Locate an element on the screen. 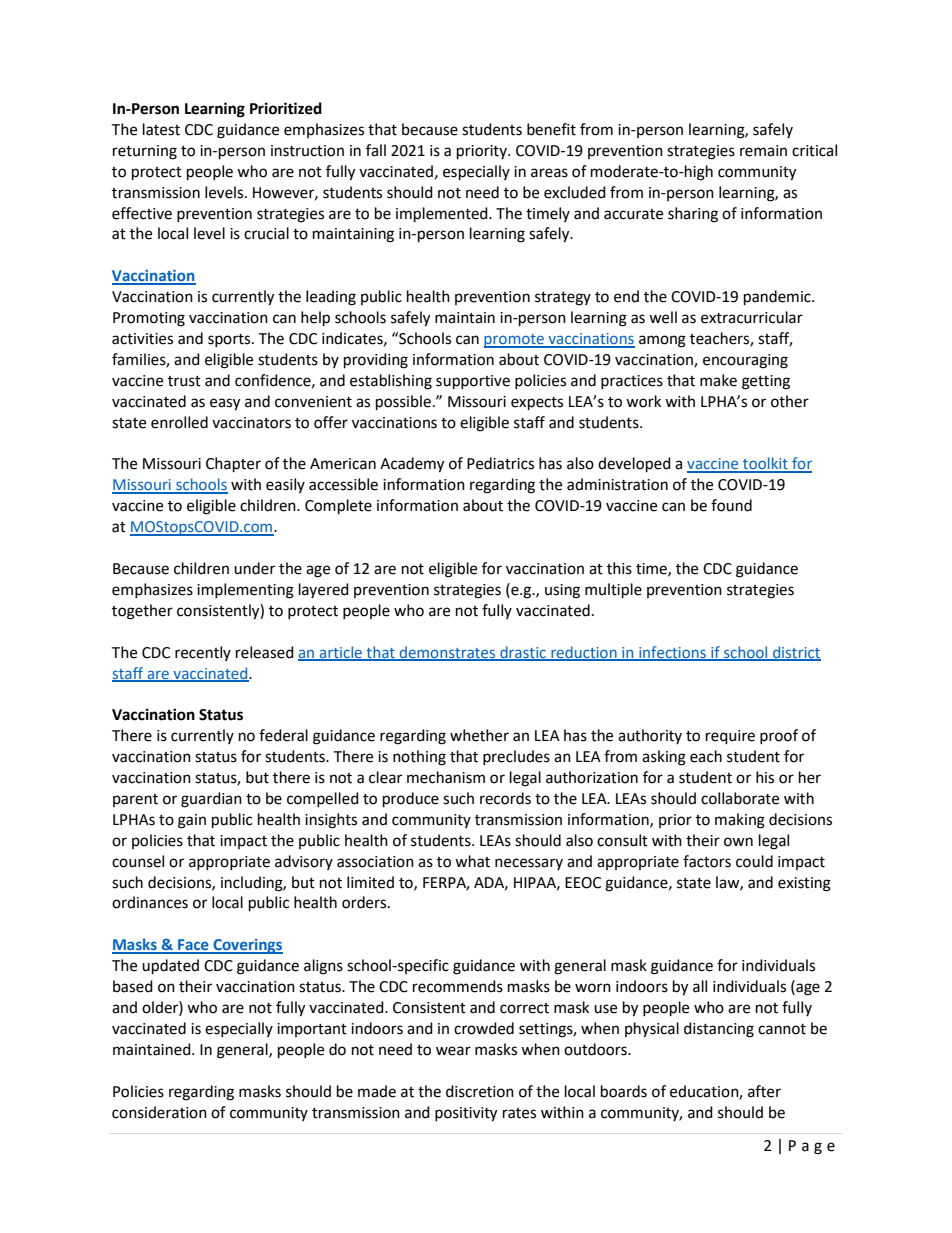 The height and width of the screenshot is (1233, 952). infections is located at coordinates (672, 653).
